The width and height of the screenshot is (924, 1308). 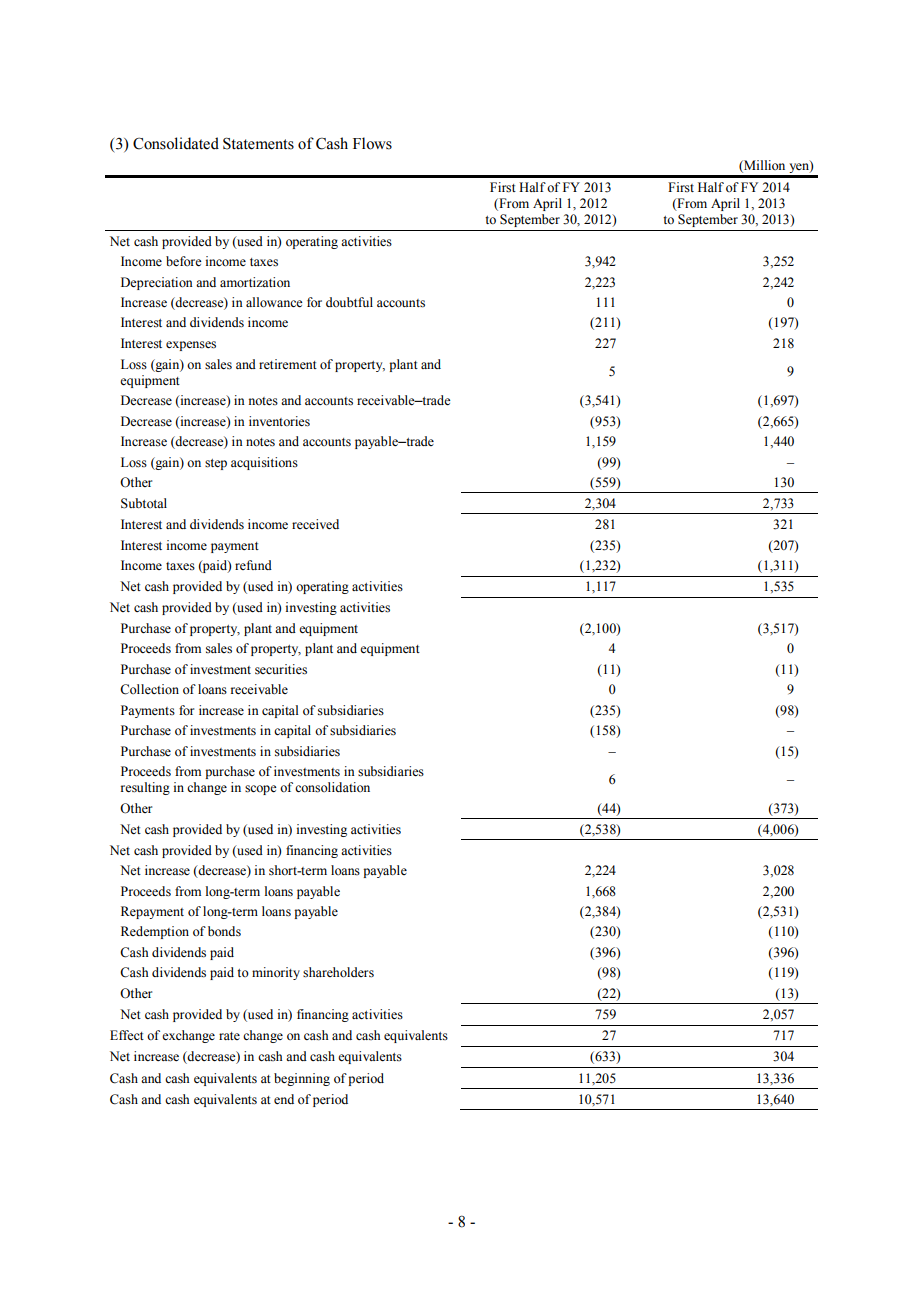 What do you see at coordinates (315, 524) in the screenshot?
I see `received` at bounding box center [315, 524].
